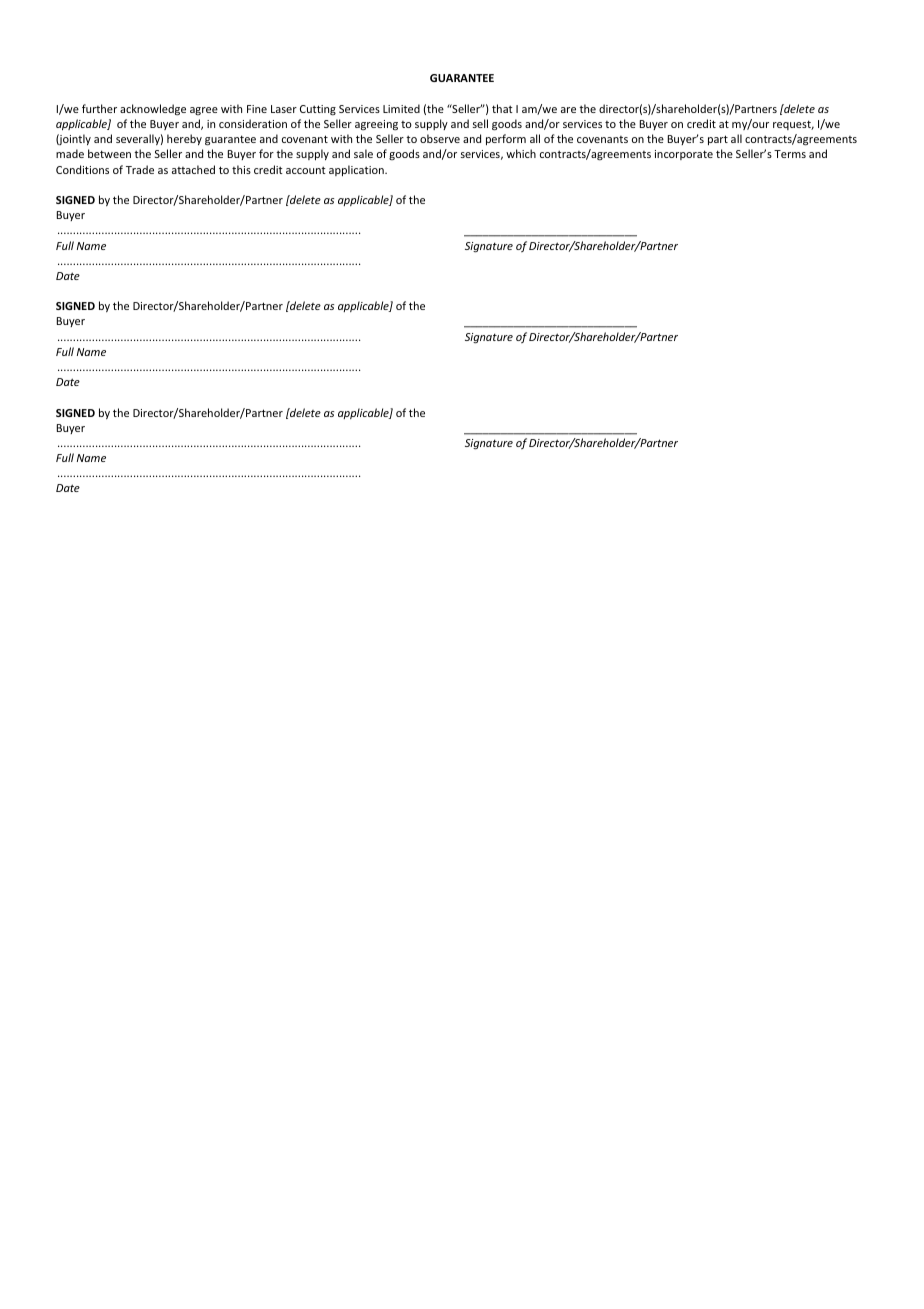  I want to click on perform, so click(506, 139).
